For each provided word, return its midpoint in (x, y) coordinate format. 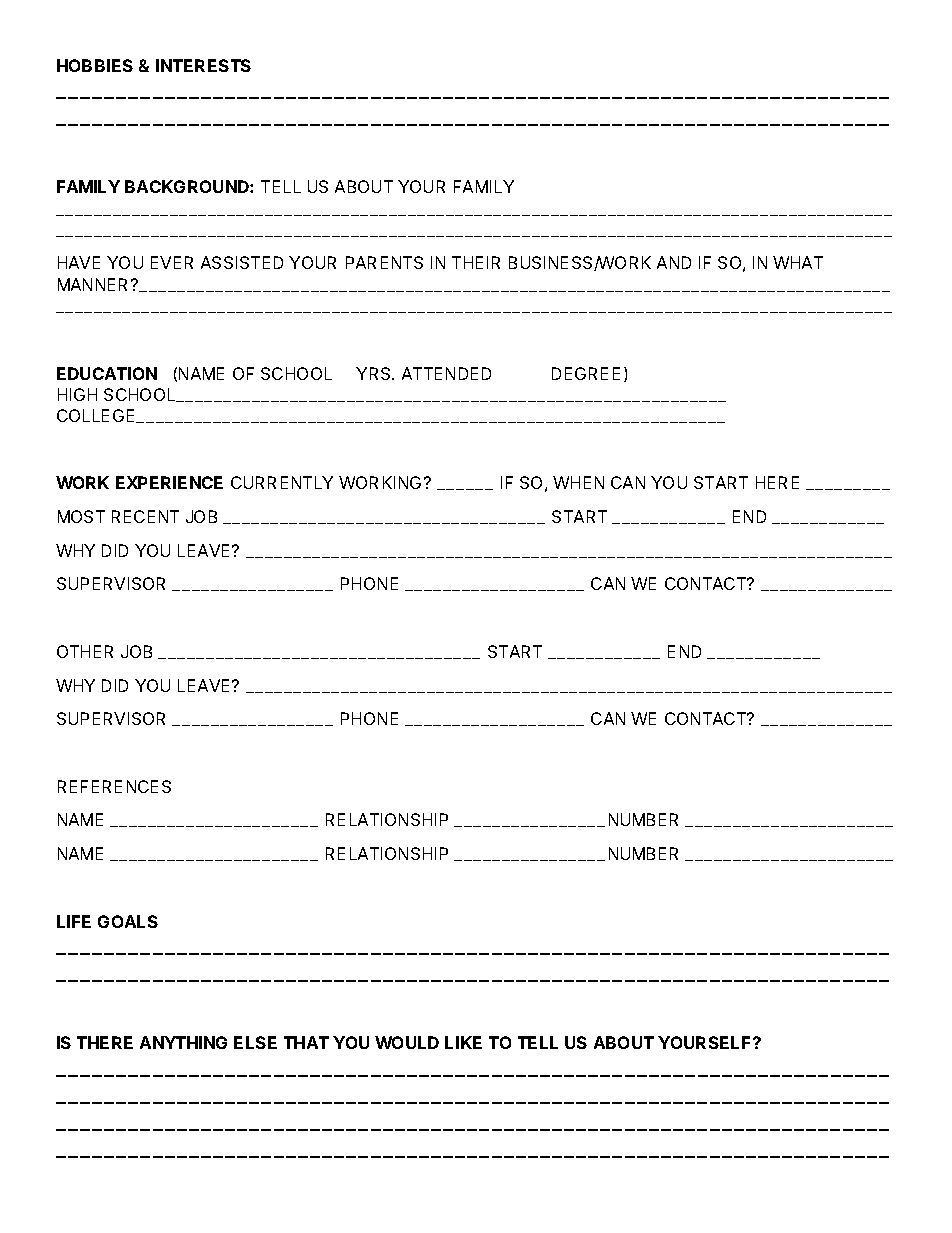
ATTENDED (446, 373)
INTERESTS (203, 65)
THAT (306, 1042)
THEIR (476, 262)
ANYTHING (183, 1042)
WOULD (407, 1042)
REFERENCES (114, 786)
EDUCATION (107, 373)
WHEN (578, 482)
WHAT (798, 262)
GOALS (128, 921)
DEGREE (586, 373)
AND (674, 262)
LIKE (463, 1042)
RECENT (145, 516)
